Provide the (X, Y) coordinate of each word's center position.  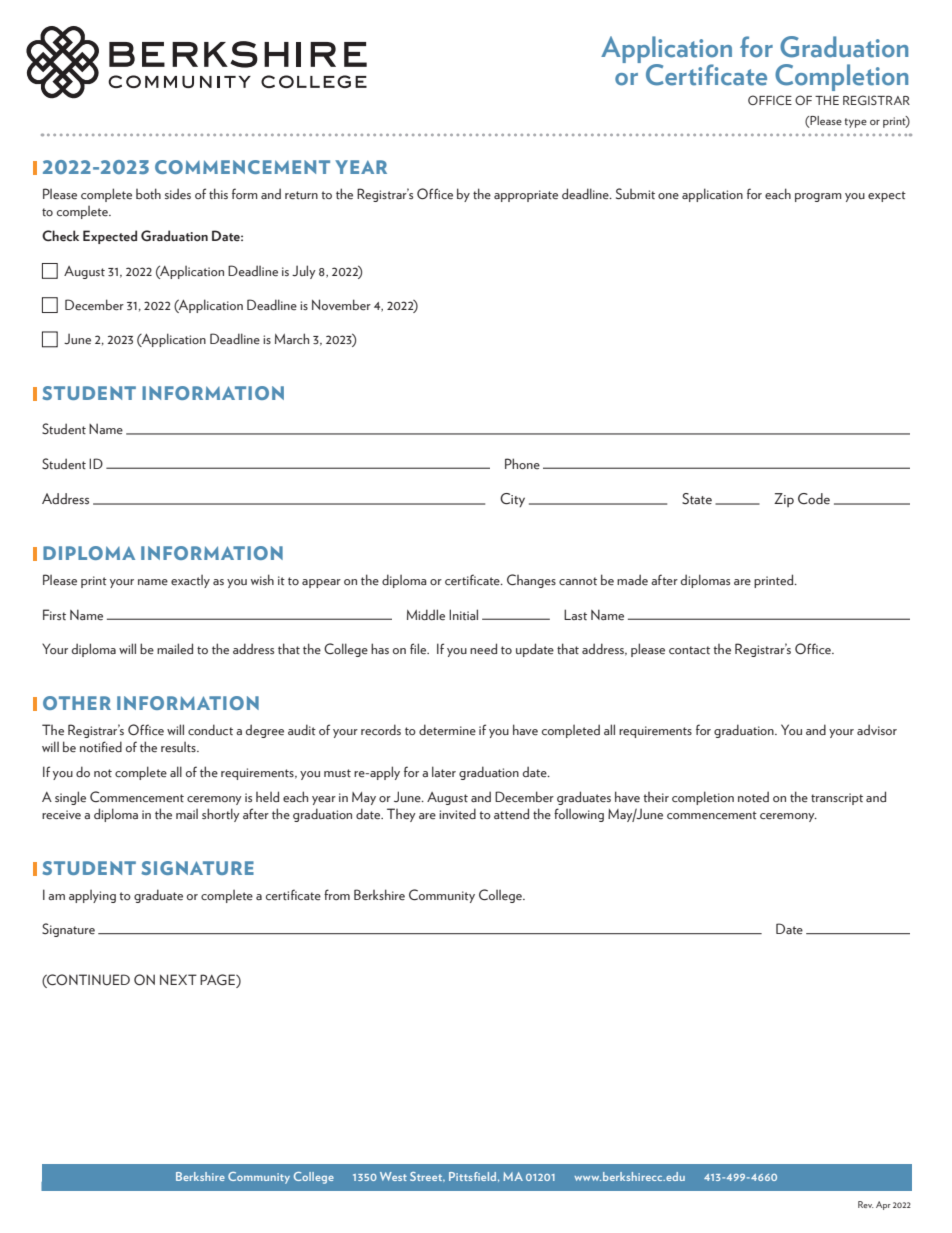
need (483, 649)
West (393, 1176)
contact (689, 650)
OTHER (77, 703)
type (856, 123)
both (148, 193)
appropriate (526, 196)
